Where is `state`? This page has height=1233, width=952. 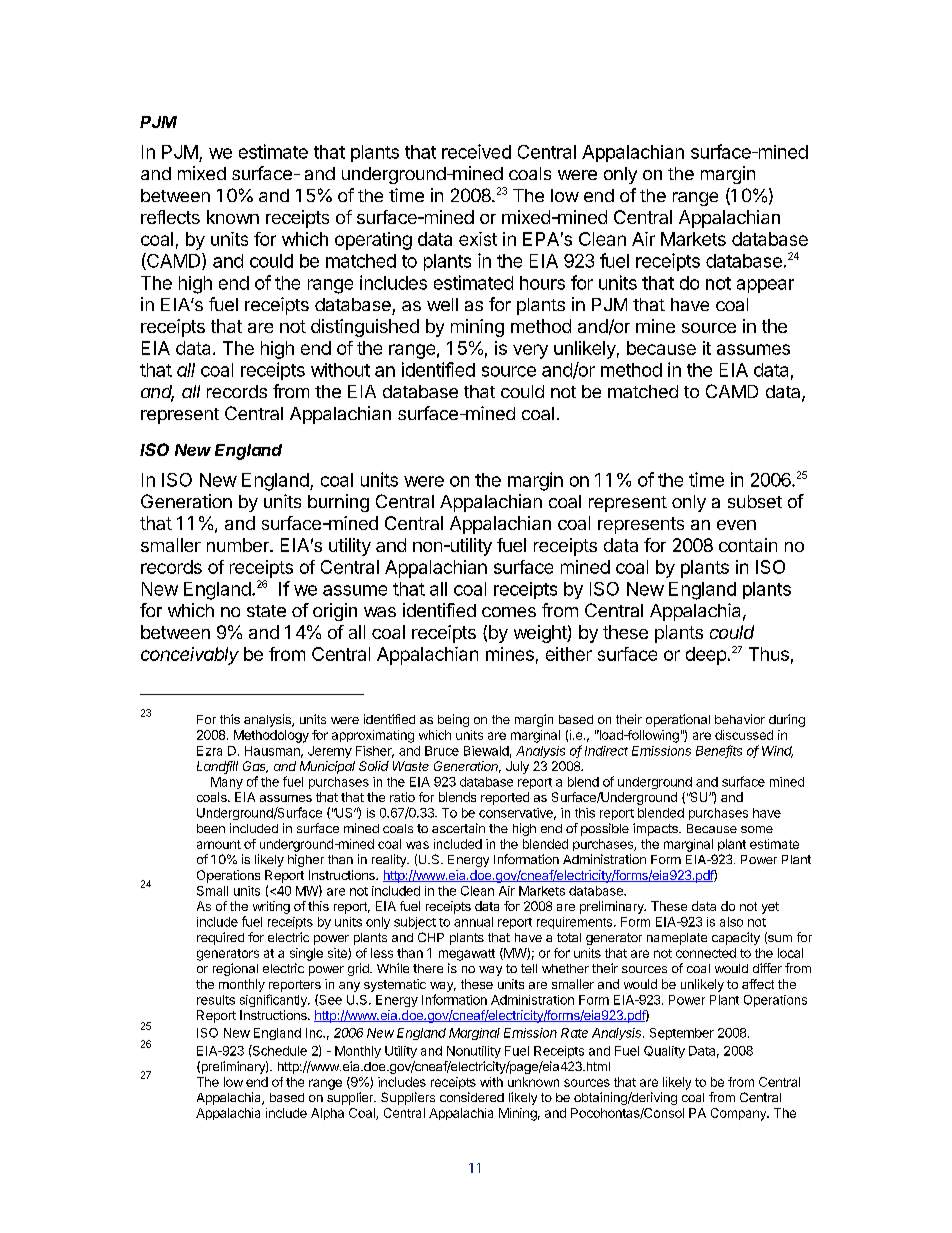
state is located at coordinates (266, 611).
